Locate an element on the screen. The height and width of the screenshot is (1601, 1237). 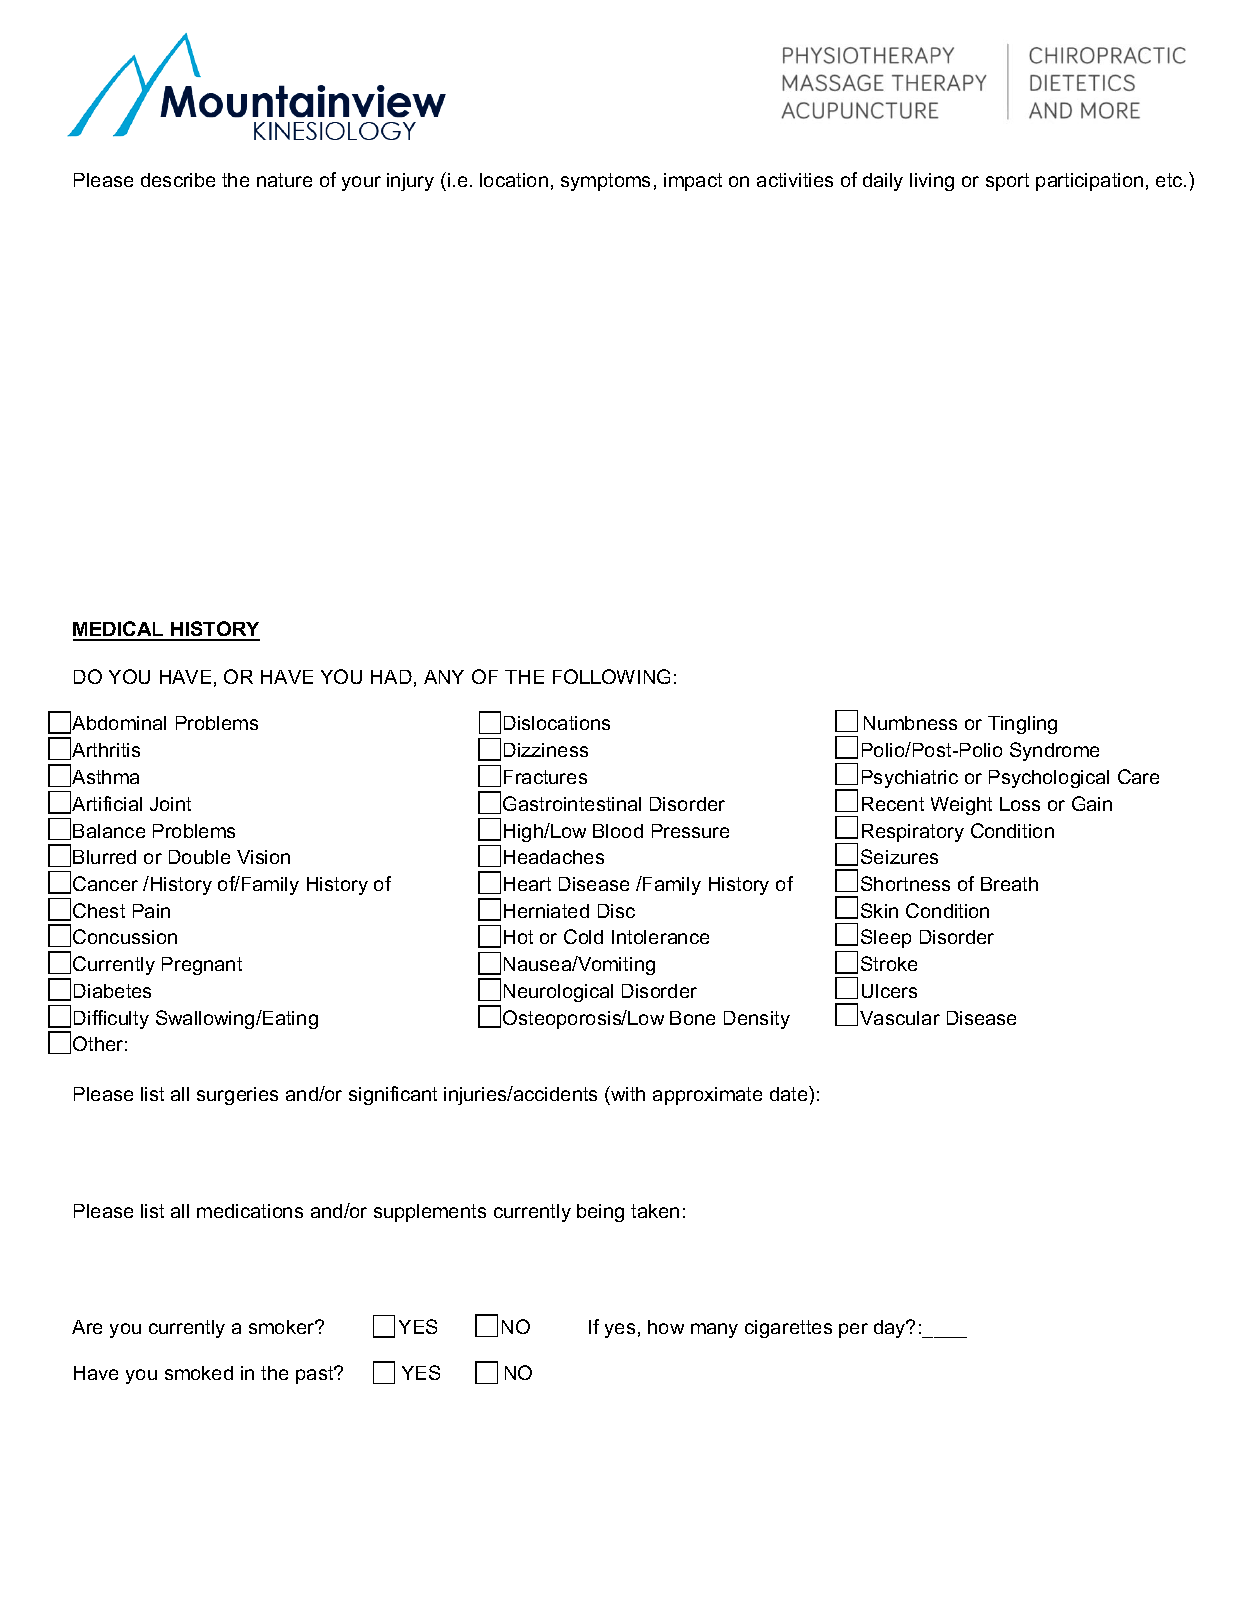
per is located at coordinates (853, 1330).
